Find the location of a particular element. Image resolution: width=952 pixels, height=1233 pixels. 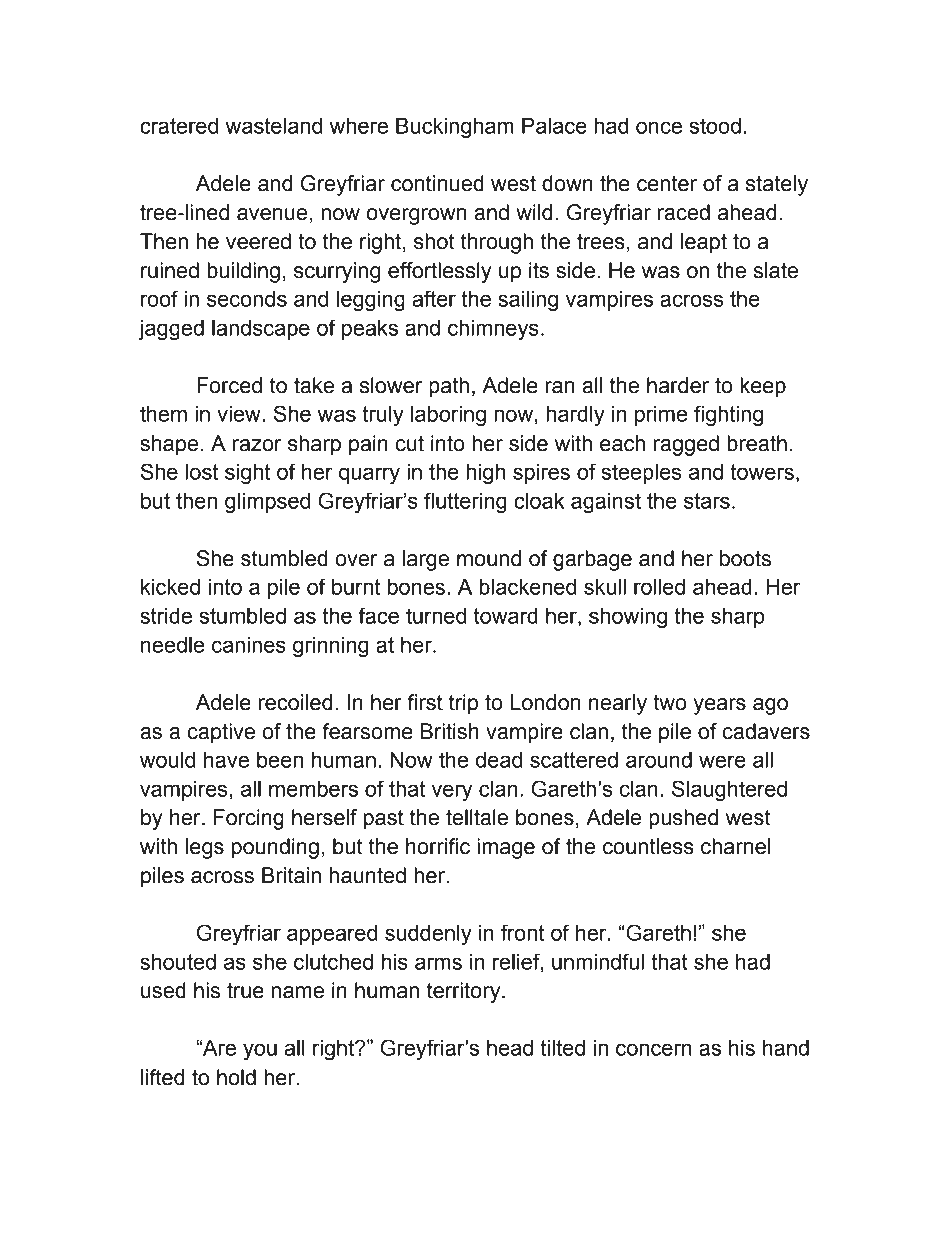

high is located at coordinates (485, 474).
